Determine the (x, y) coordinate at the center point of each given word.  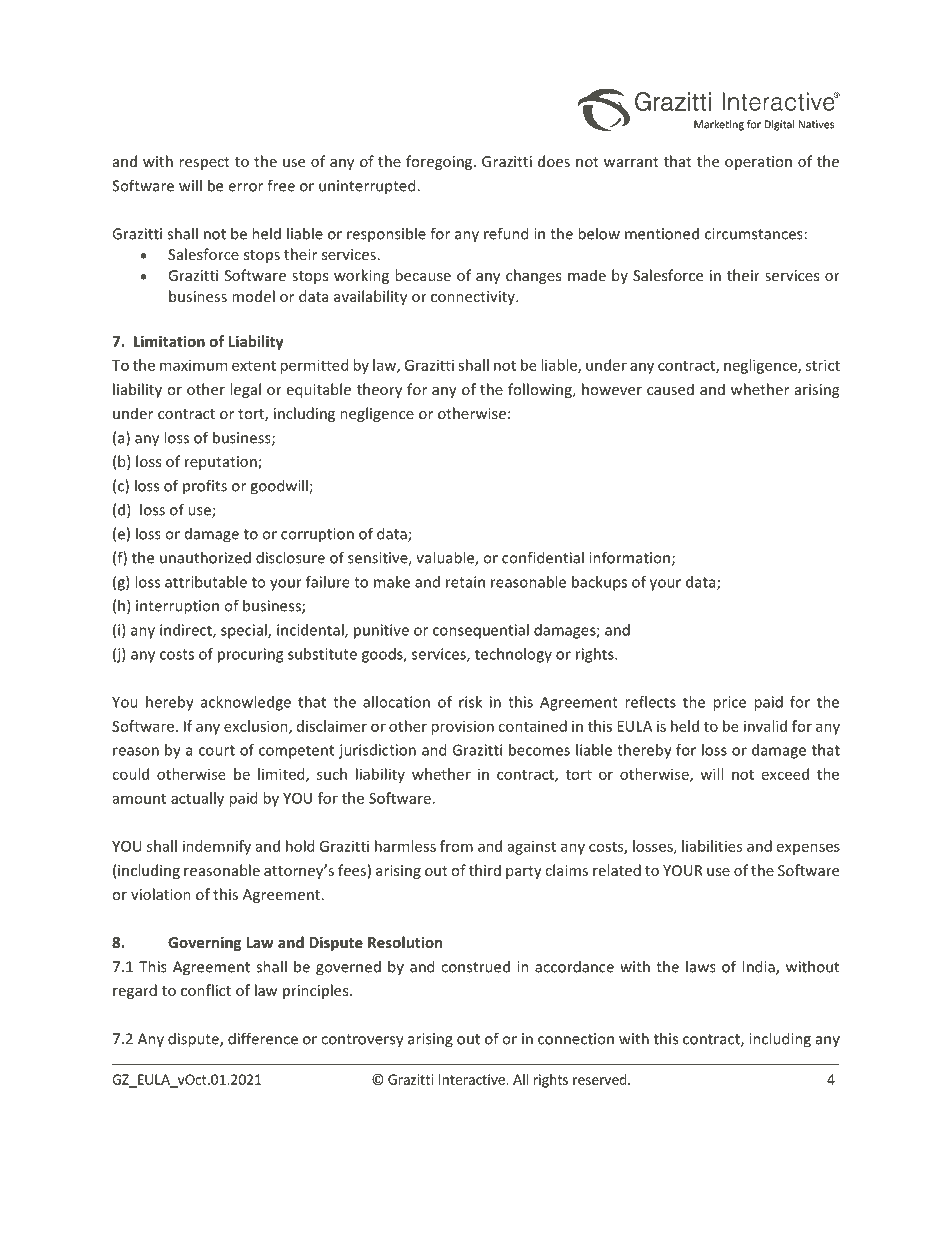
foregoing (440, 162)
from (456, 846)
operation (758, 163)
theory (379, 390)
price (729, 703)
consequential (481, 631)
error (245, 187)
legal (245, 390)
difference (263, 1038)
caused (670, 389)
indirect (187, 631)
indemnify (217, 847)
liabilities (712, 846)
